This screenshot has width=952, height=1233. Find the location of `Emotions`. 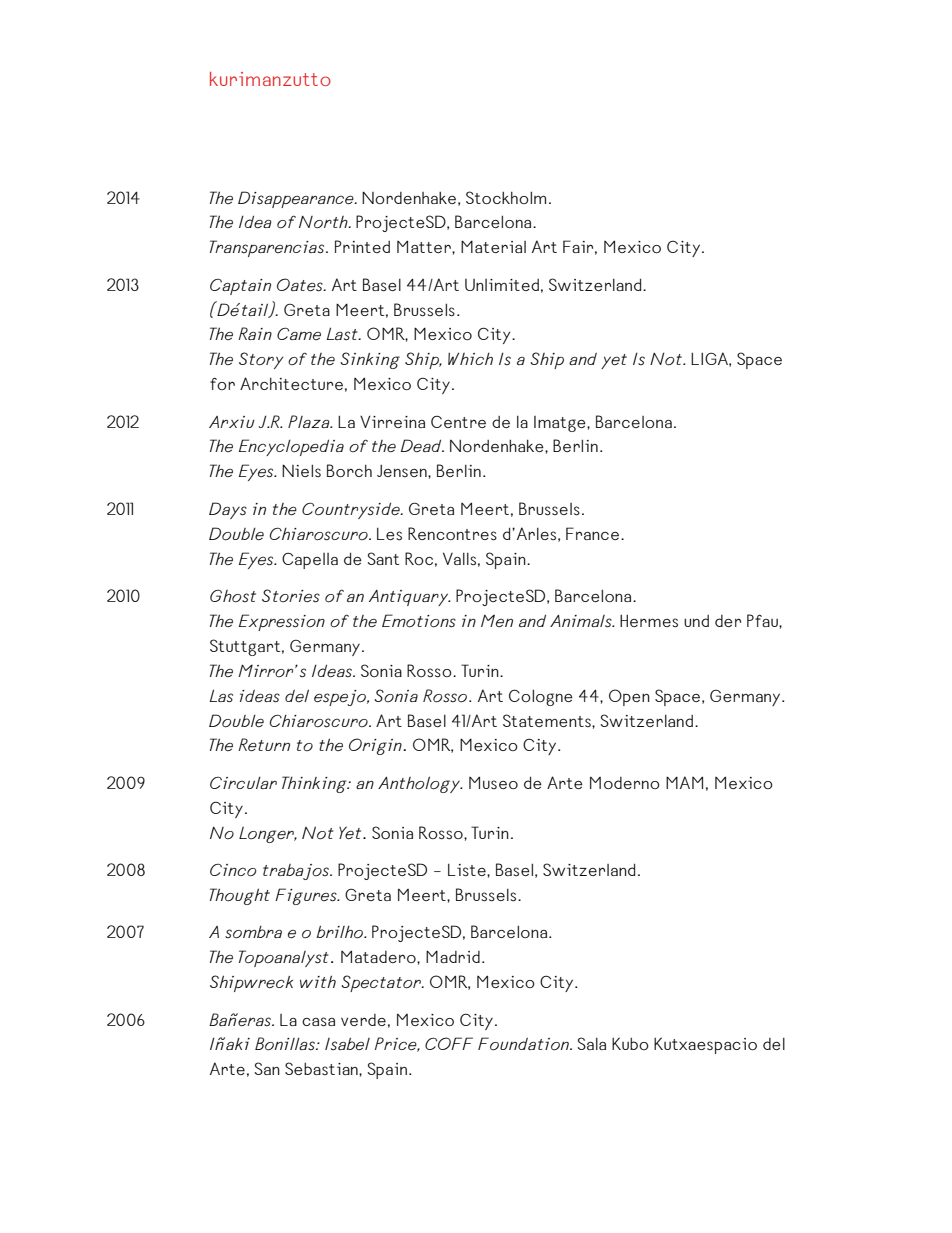

Emotions is located at coordinates (419, 621).
